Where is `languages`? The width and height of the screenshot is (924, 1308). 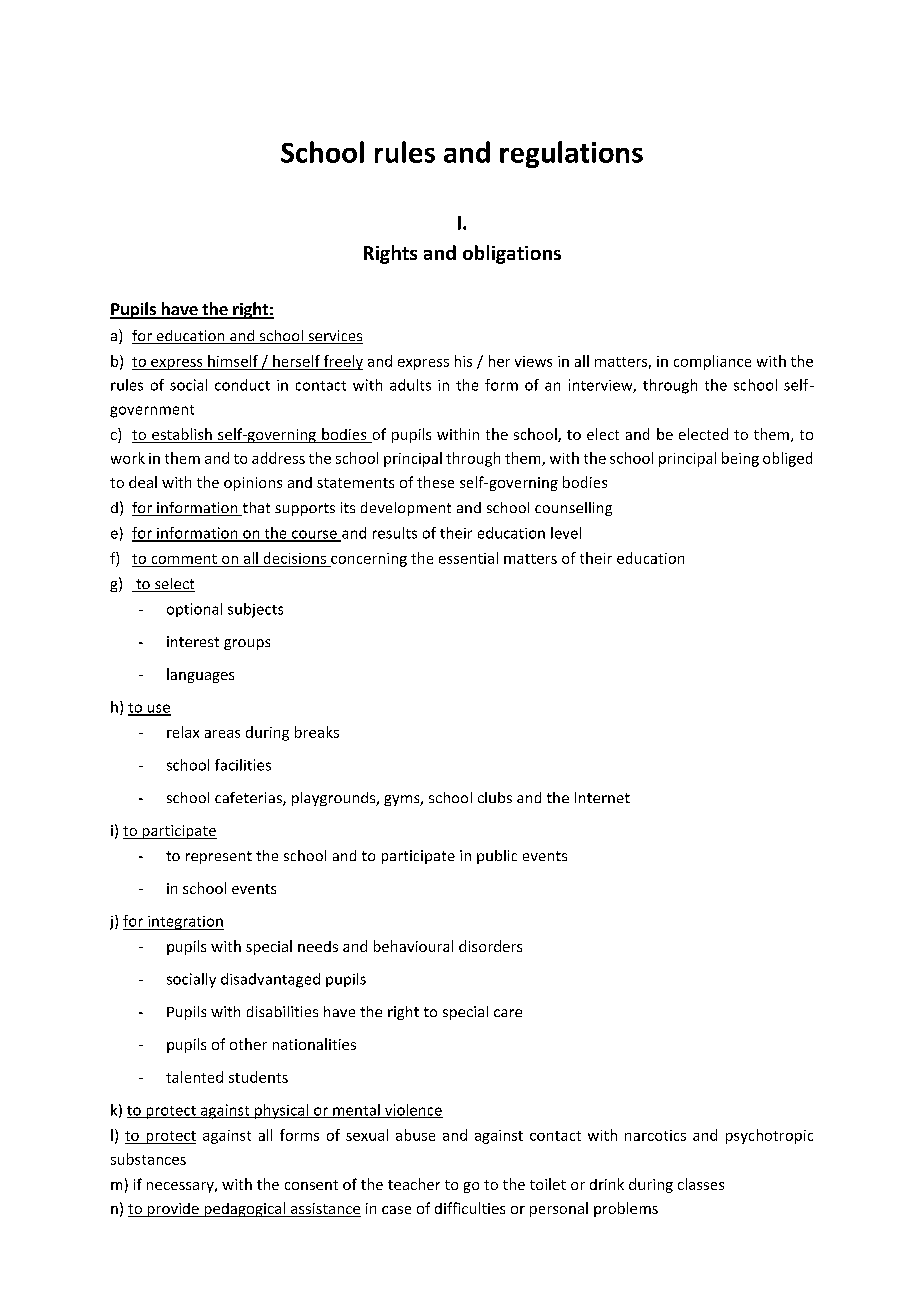 languages is located at coordinates (200, 675).
